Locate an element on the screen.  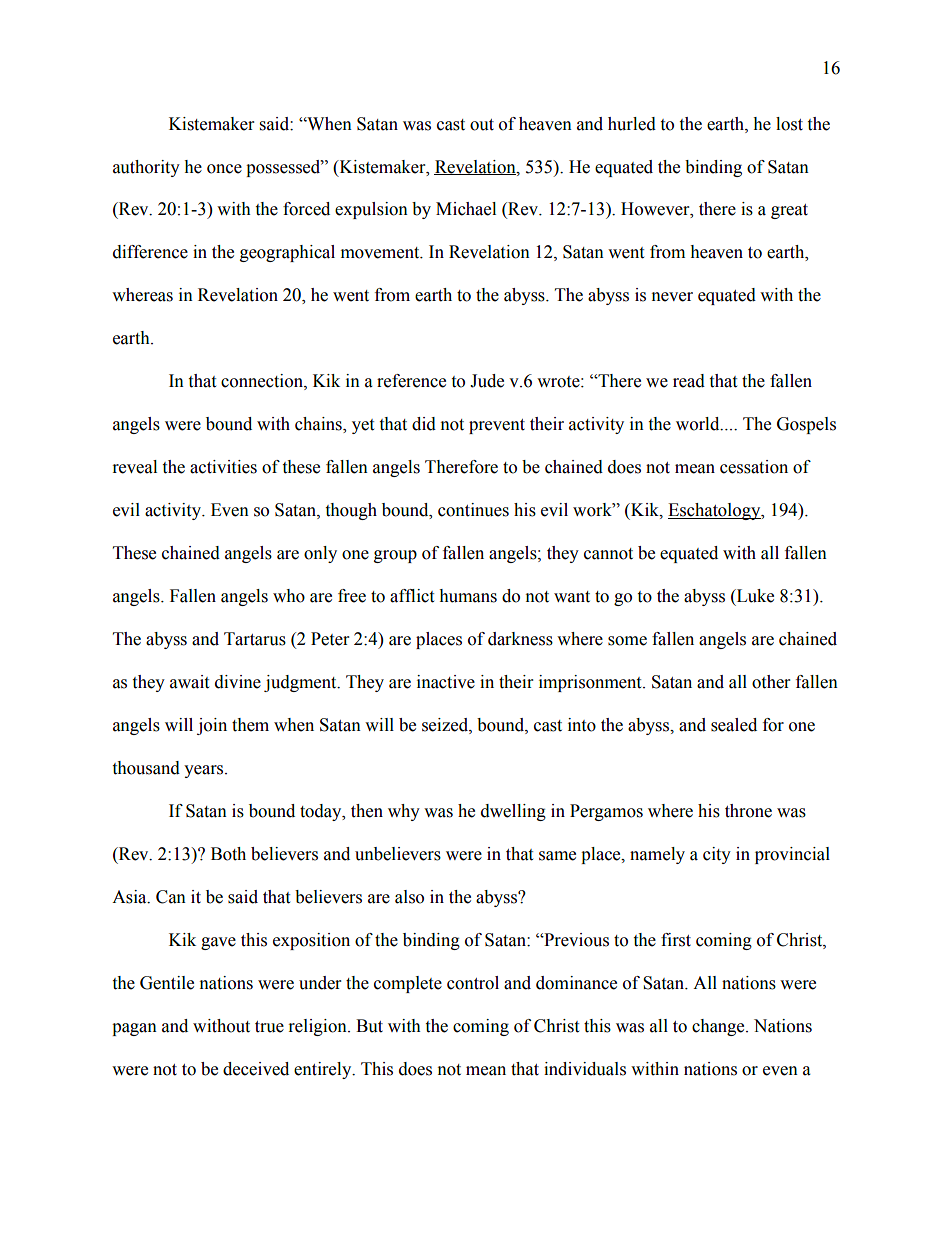
some is located at coordinates (627, 641).
